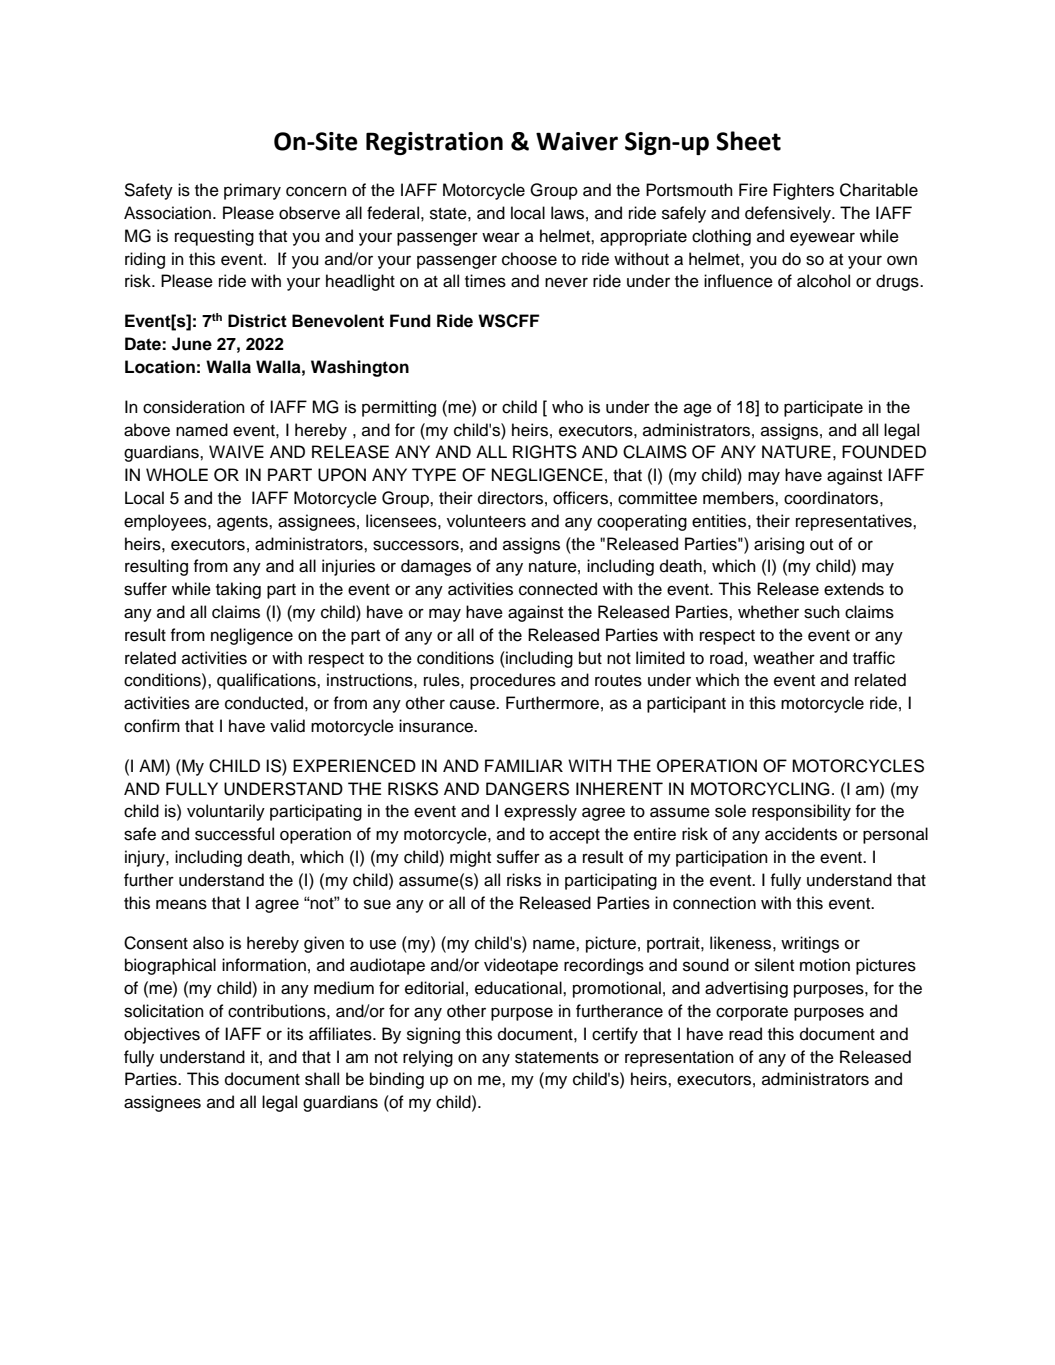 The height and width of the screenshot is (1365, 1055). I want to click on certify, so click(615, 1035).
